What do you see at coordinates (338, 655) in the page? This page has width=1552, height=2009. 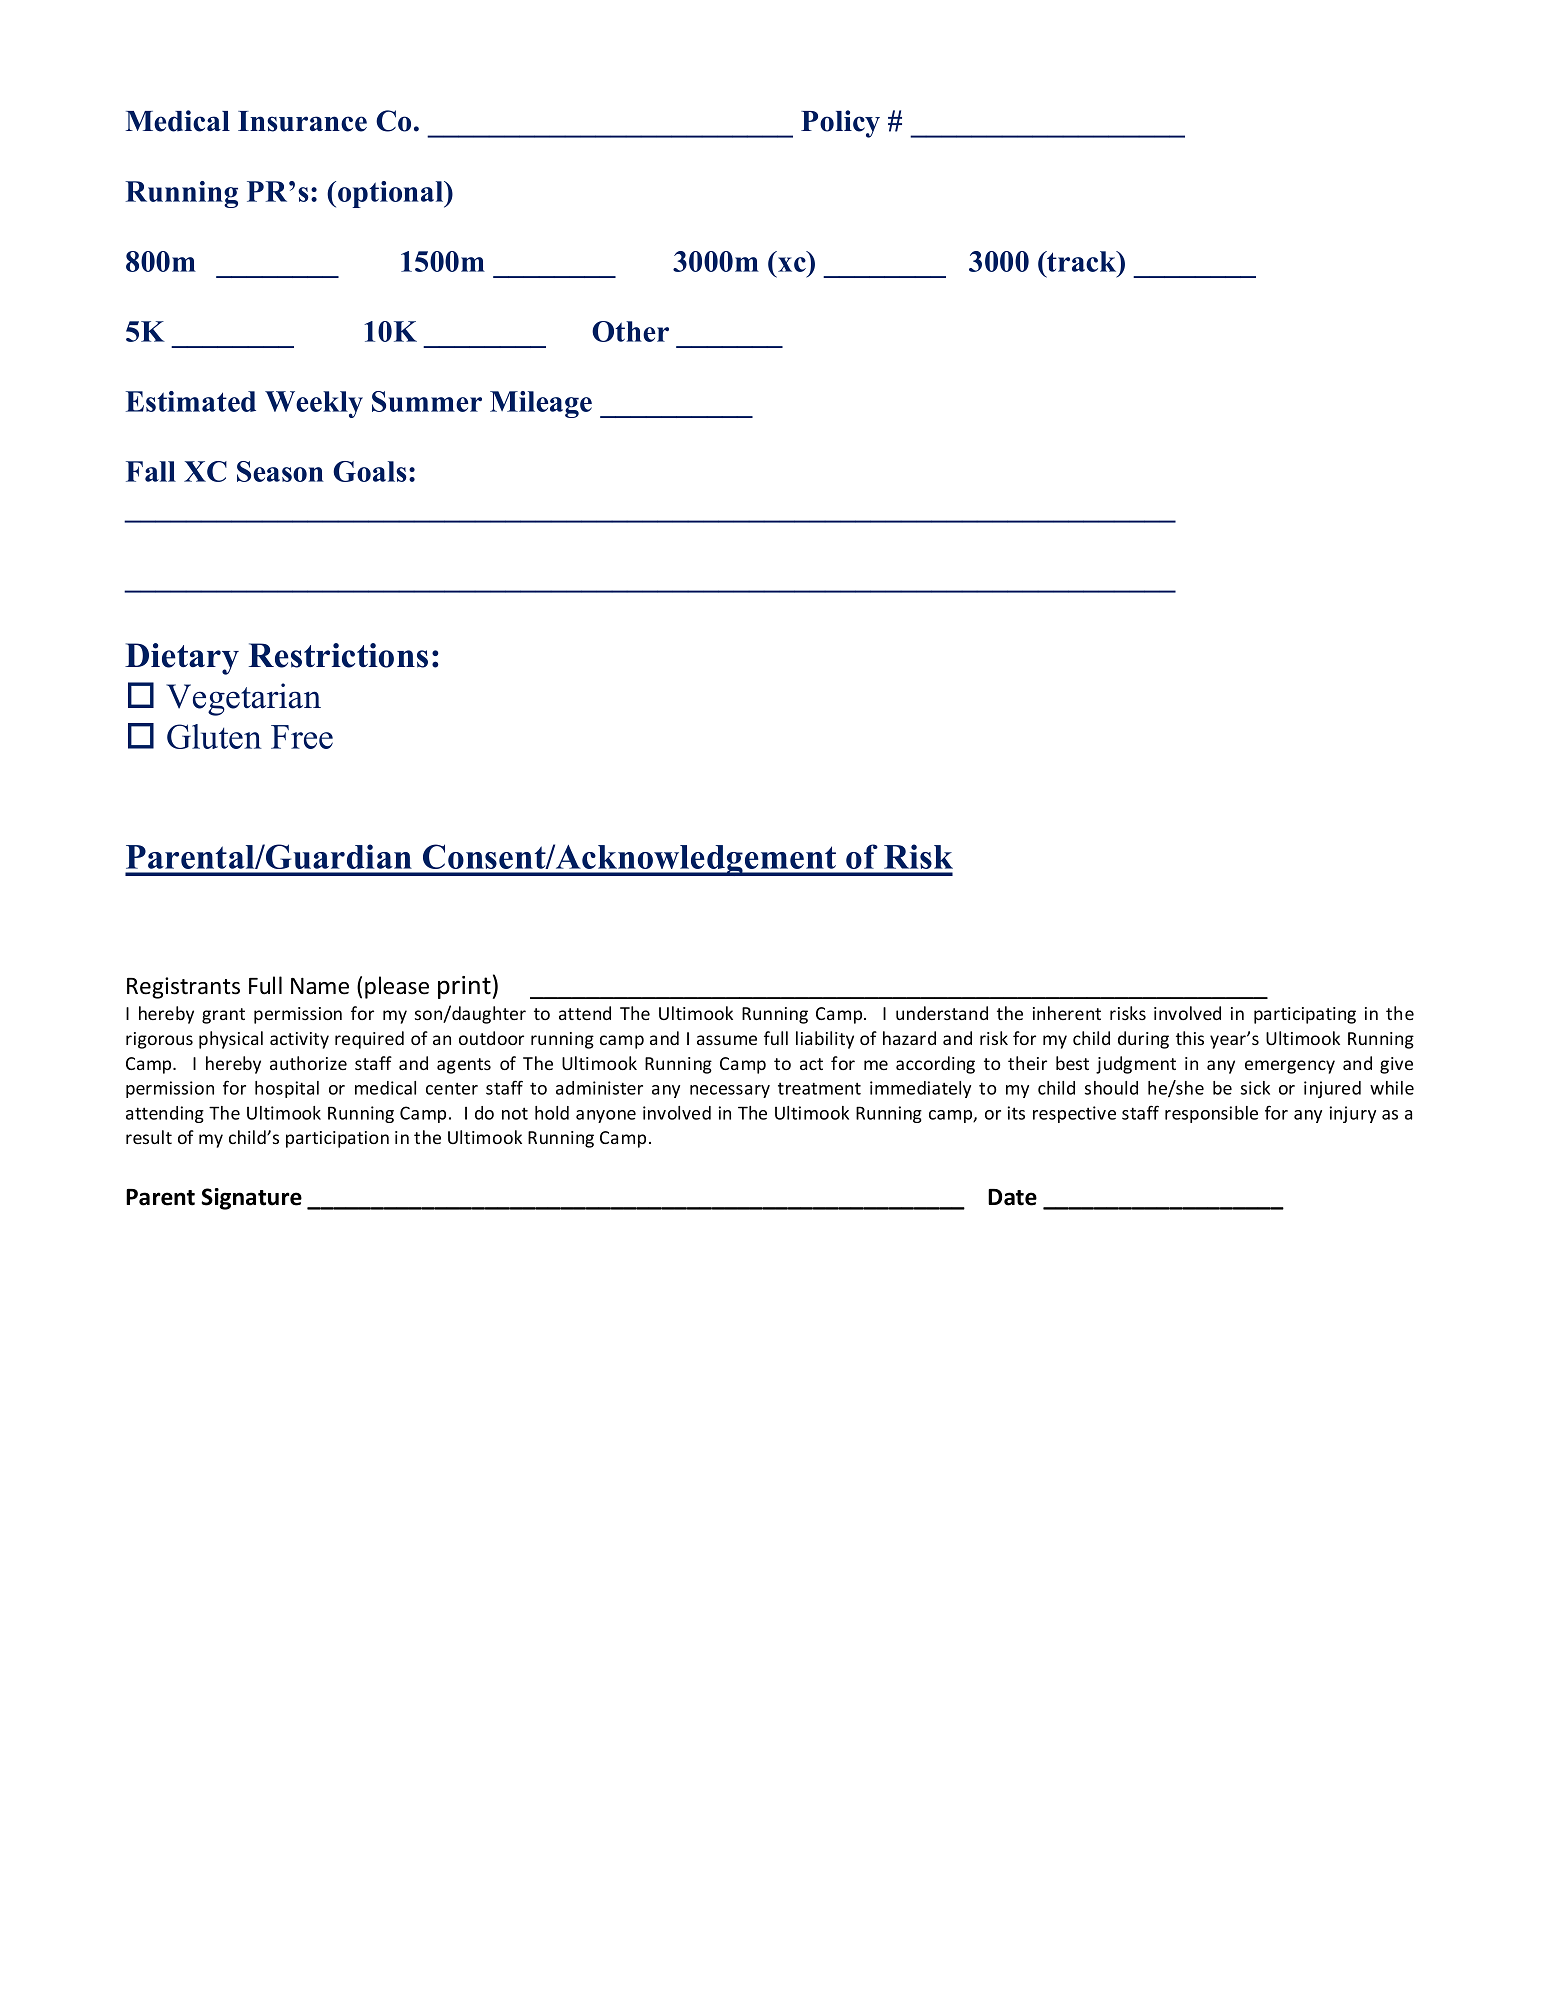 I see `Restrictions` at bounding box center [338, 655].
